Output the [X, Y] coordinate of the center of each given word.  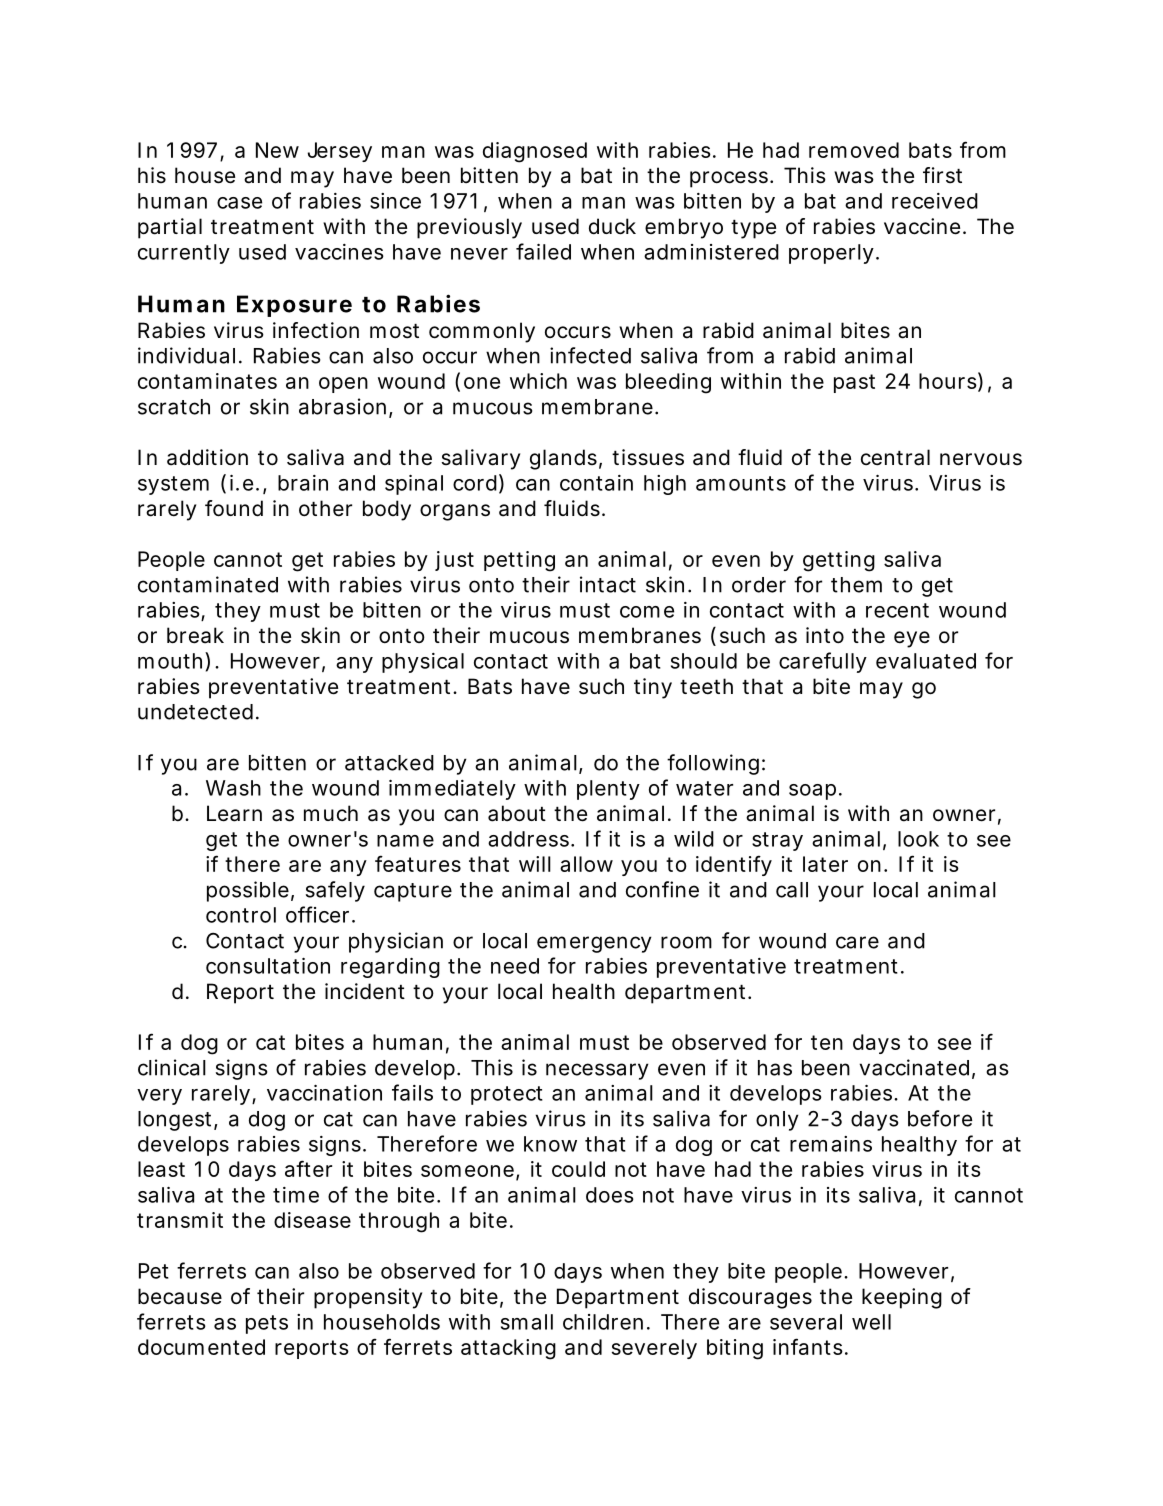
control [241, 915]
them [856, 585]
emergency [594, 944]
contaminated [208, 584]
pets [267, 1324]
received [935, 201]
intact [608, 584]
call [792, 890]
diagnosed [535, 152]
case [239, 203]
